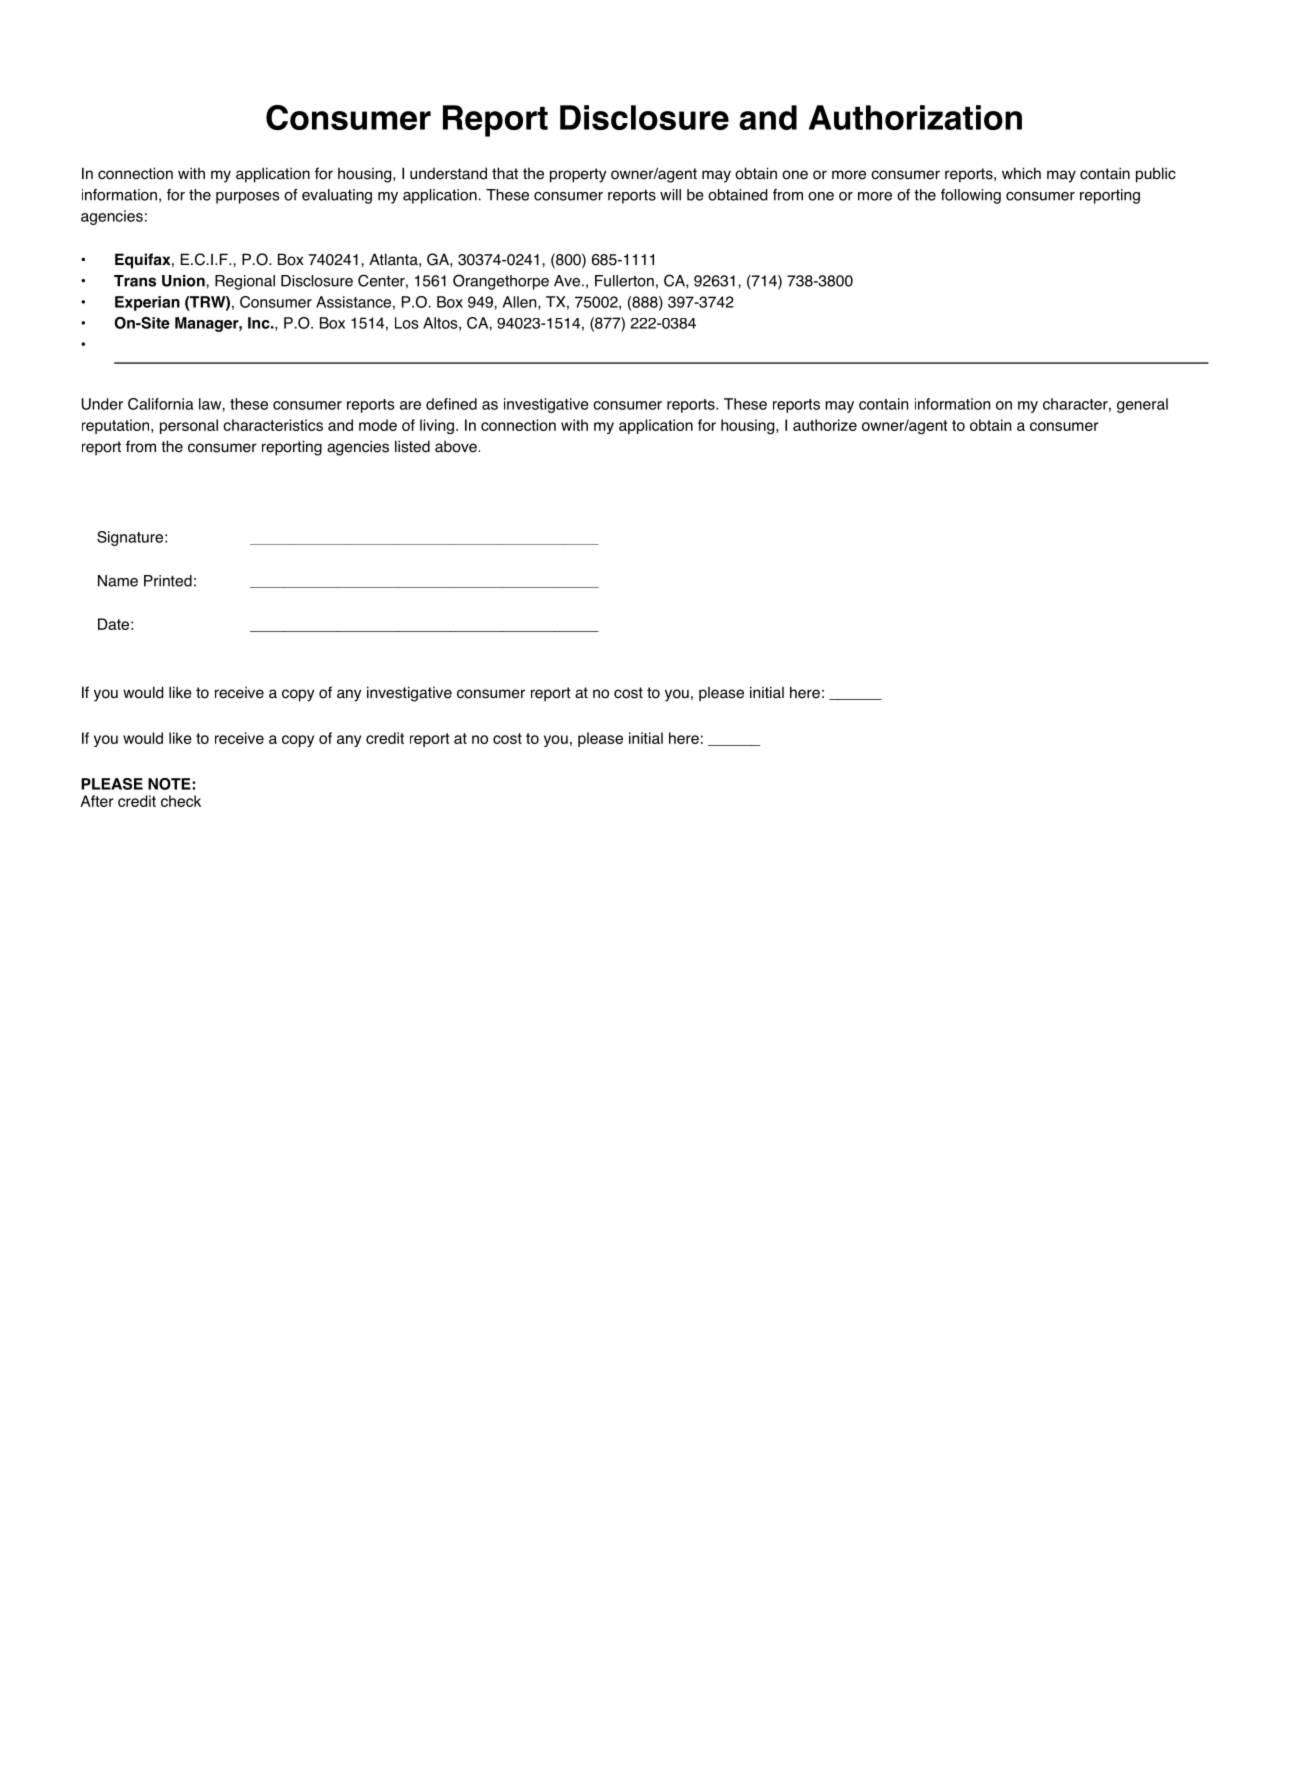 The image size is (1289, 1772). What do you see at coordinates (118, 581) in the screenshot?
I see `Name` at bounding box center [118, 581].
